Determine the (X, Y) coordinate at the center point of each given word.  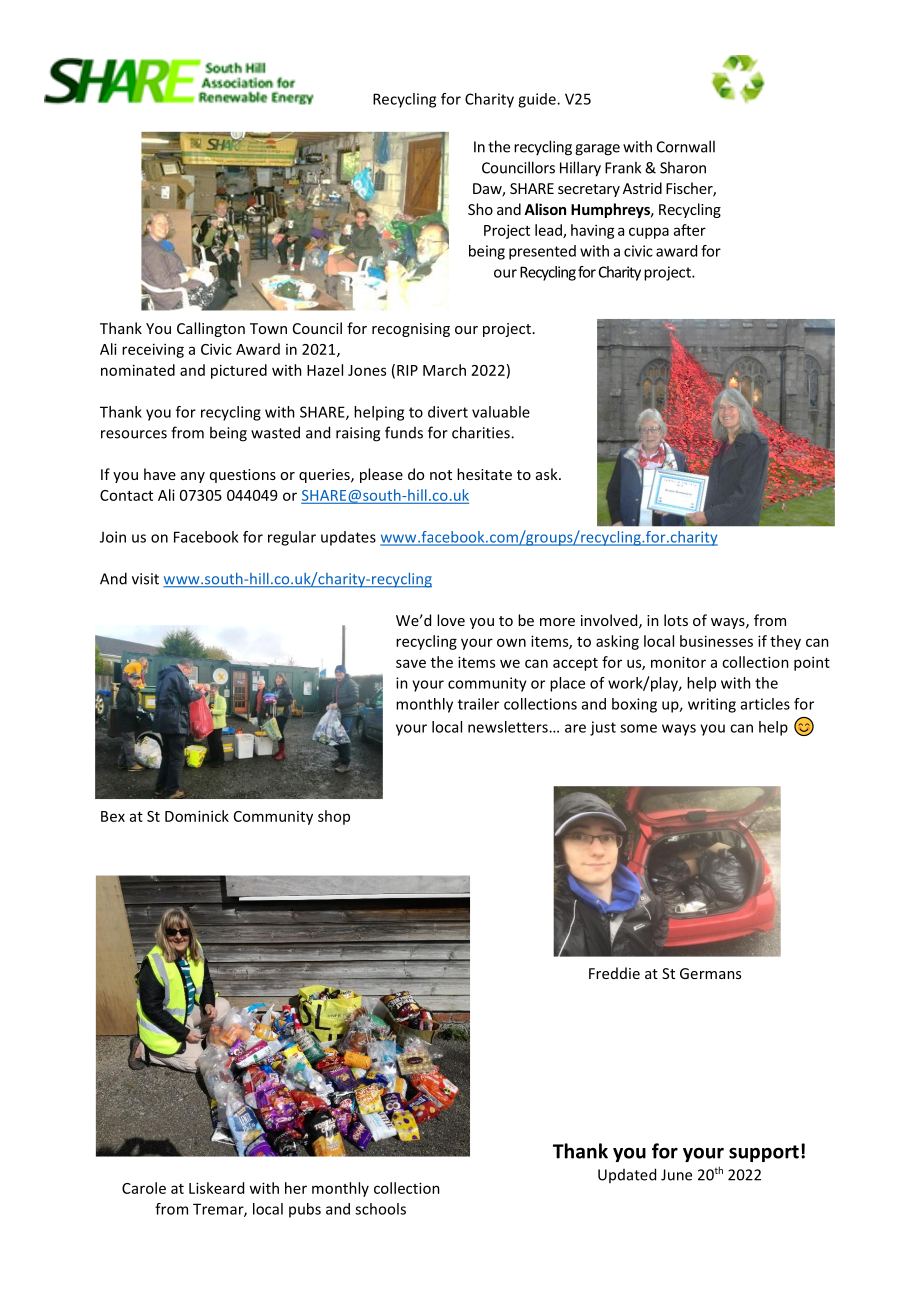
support (764, 1153)
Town (268, 328)
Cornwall (686, 146)
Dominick (197, 816)
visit (145, 579)
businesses (716, 641)
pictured (239, 371)
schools (380, 1209)
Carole (144, 1188)
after (690, 230)
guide (538, 100)
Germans (710, 973)
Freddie (614, 973)
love (451, 620)
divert (448, 412)
